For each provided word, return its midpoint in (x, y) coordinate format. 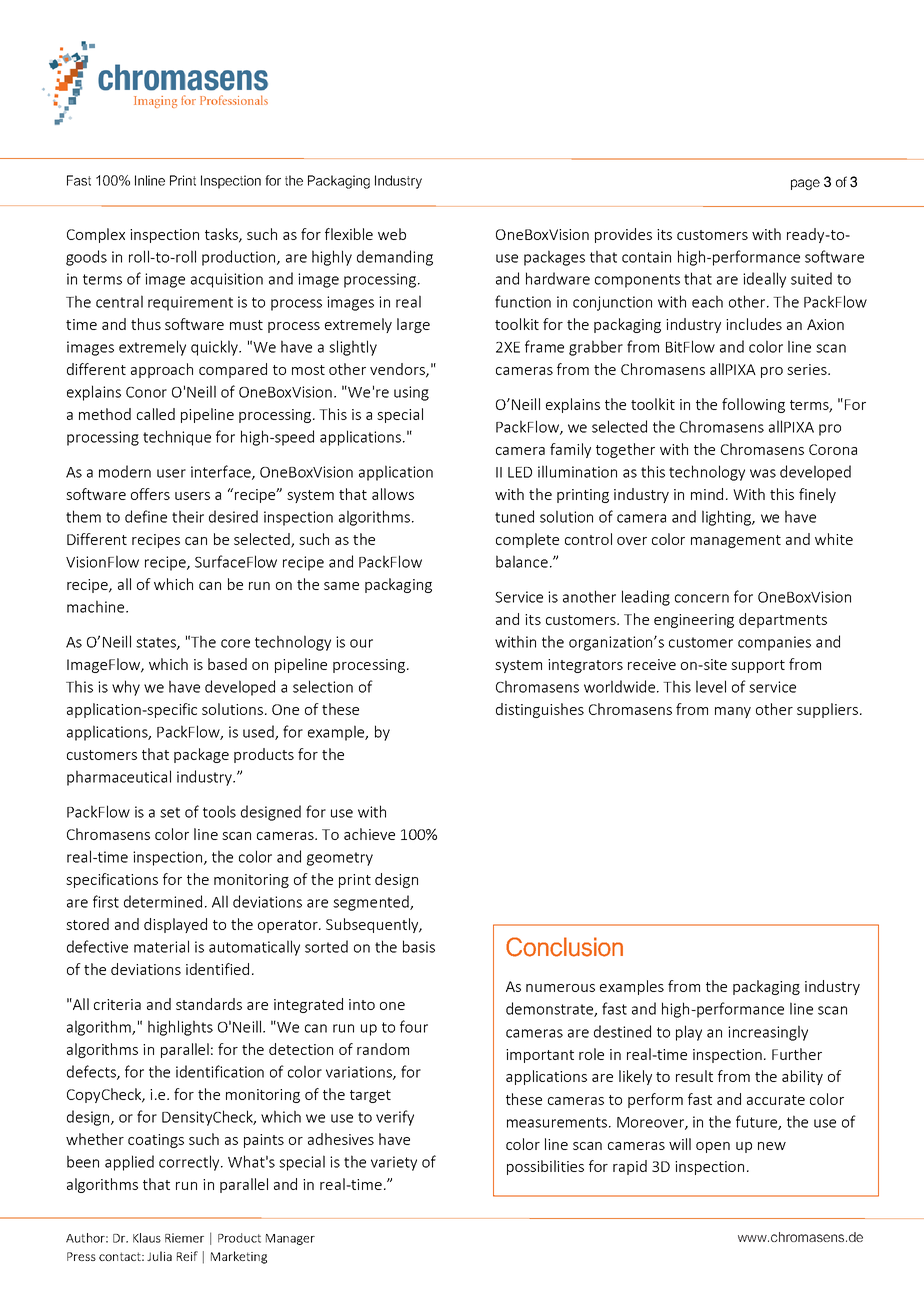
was (763, 473)
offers (150, 494)
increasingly (768, 1033)
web (392, 234)
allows (393, 494)
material (161, 946)
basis (419, 946)
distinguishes (540, 710)
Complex (96, 235)
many (733, 712)
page (805, 184)
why (126, 688)
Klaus (147, 1238)
